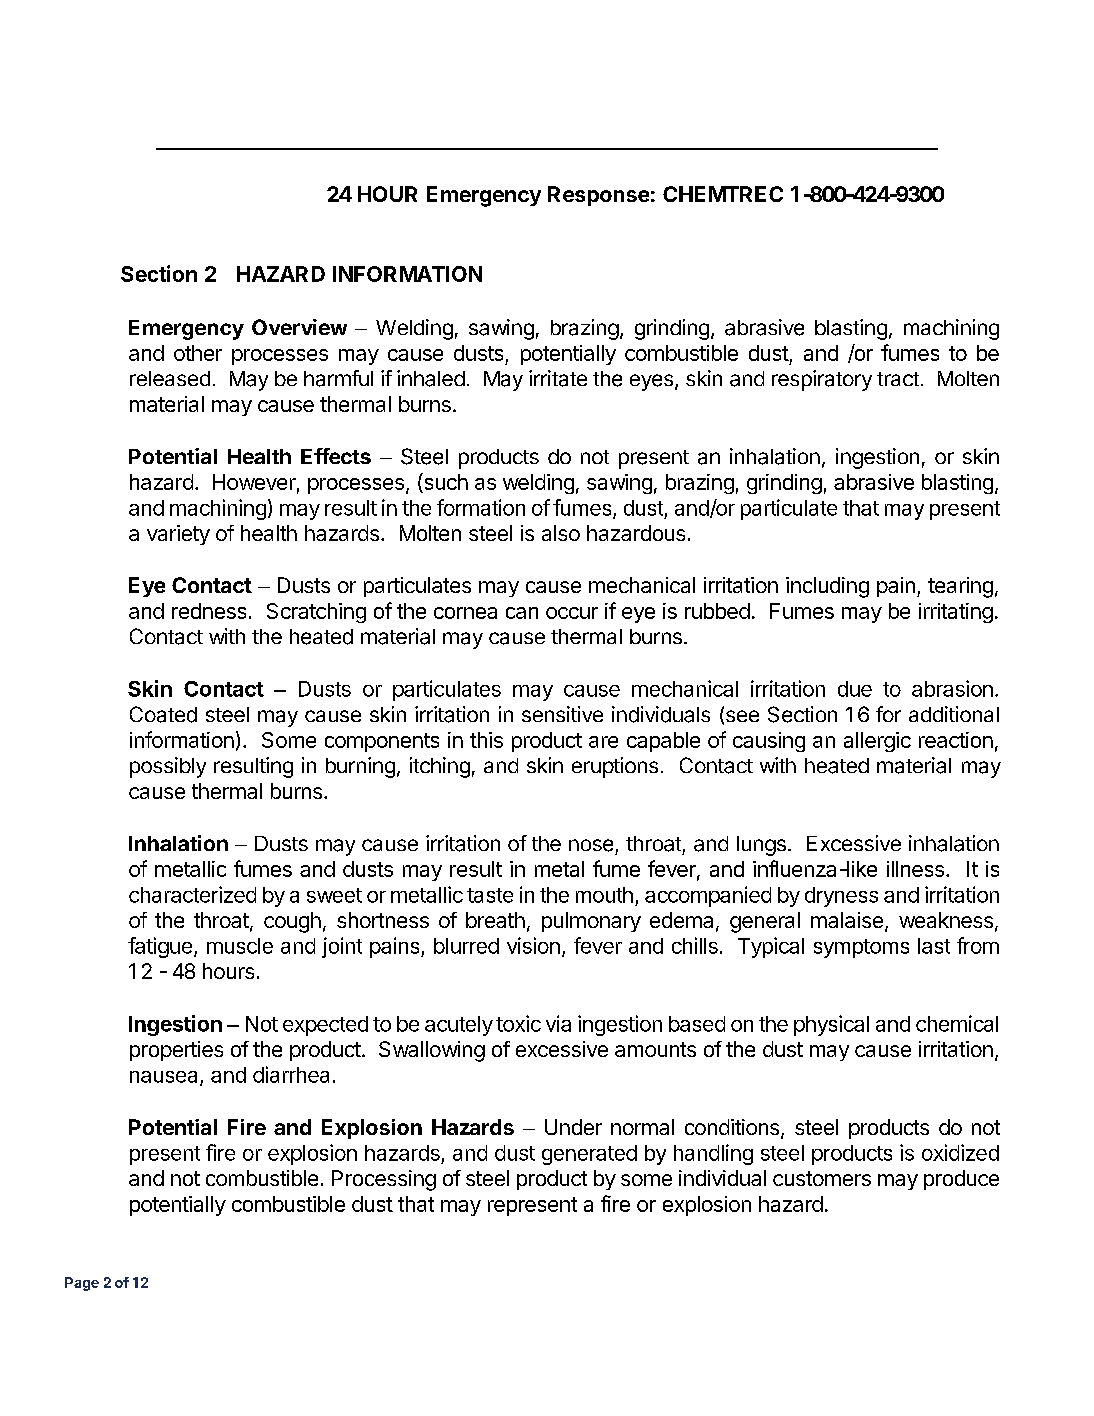 The height and width of the screenshot is (1416, 1094). What do you see at coordinates (898, 379) in the screenshot?
I see `tract` at bounding box center [898, 379].
